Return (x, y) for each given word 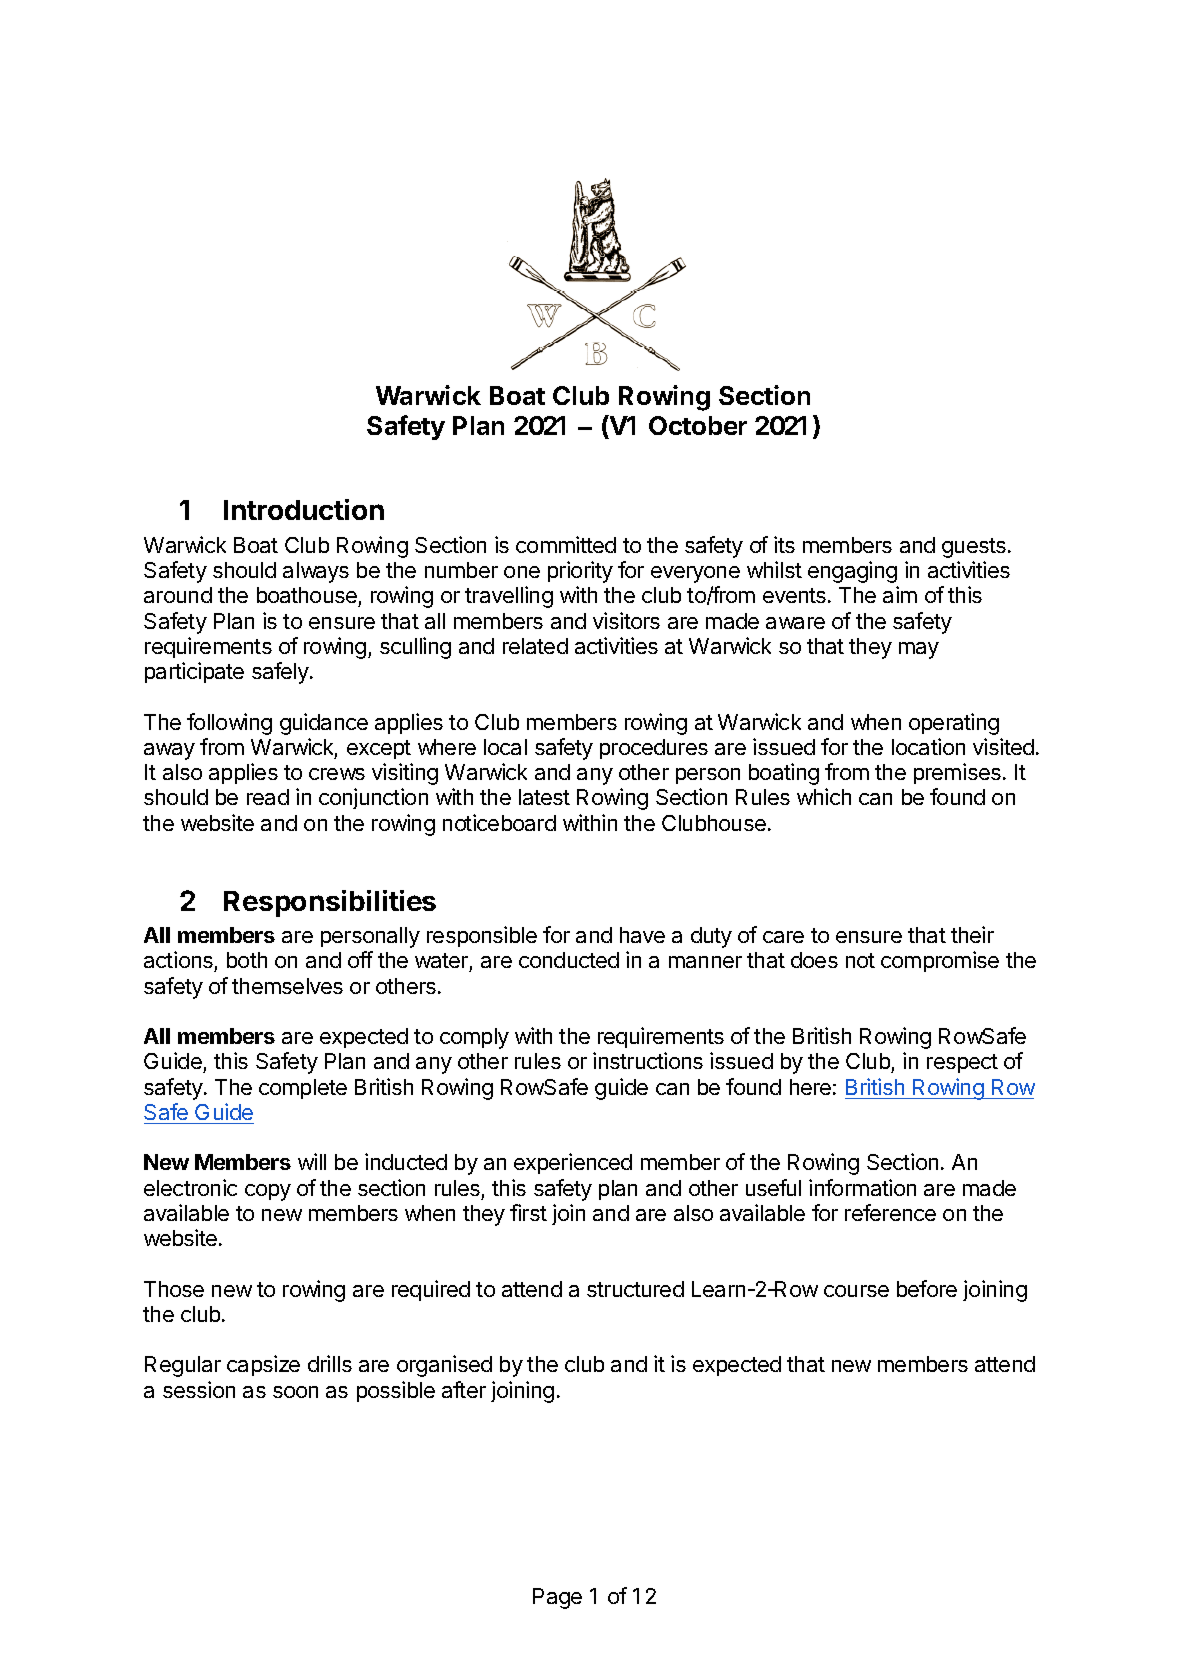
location (928, 746)
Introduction (304, 509)
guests (974, 548)
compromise (940, 961)
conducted (569, 960)
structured (635, 1289)
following (229, 724)
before (927, 1288)
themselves (287, 986)
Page (557, 1598)
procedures (654, 749)
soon (295, 1392)
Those (174, 1289)
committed (566, 544)
